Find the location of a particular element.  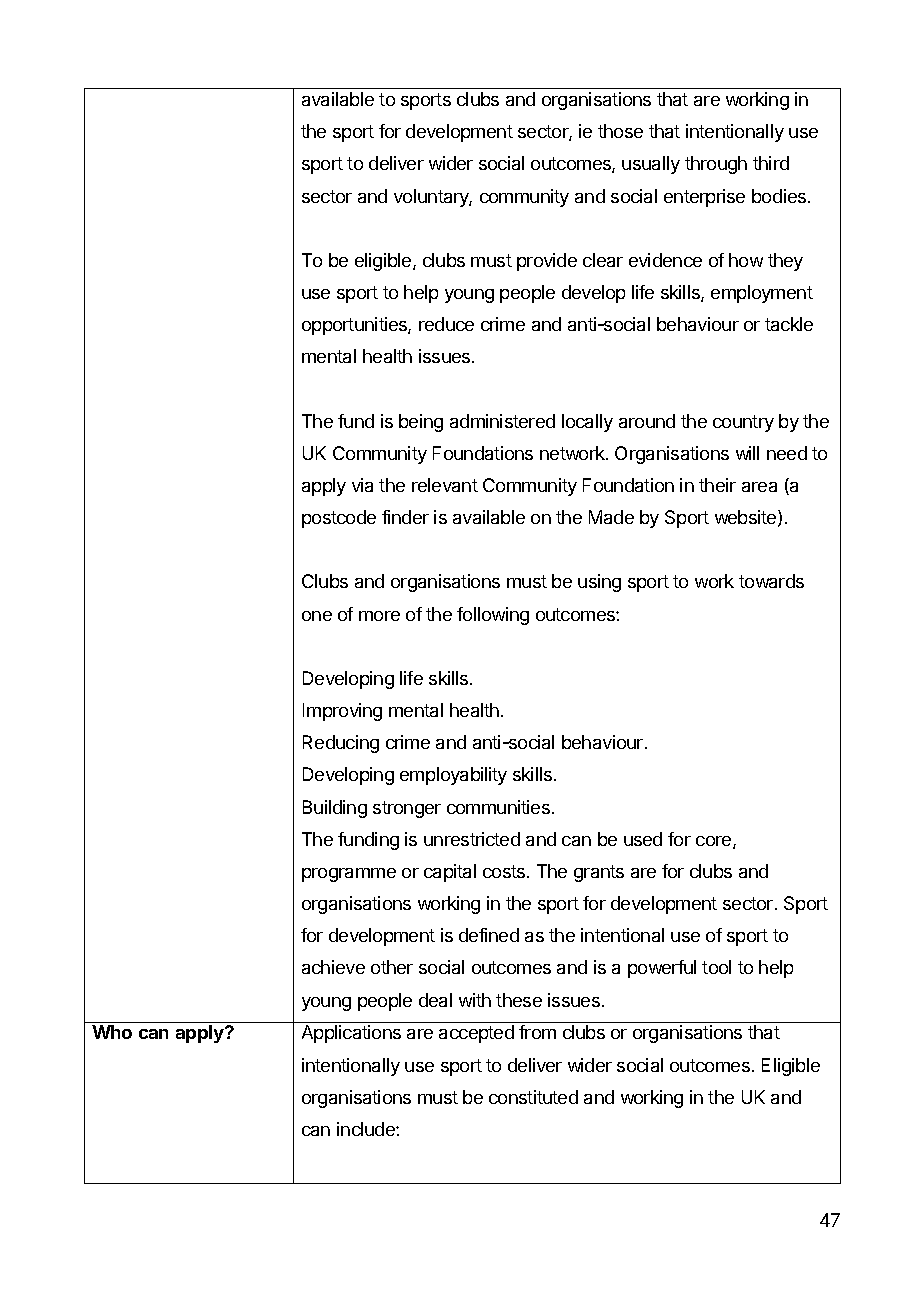

reduce is located at coordinates (446, 324).
